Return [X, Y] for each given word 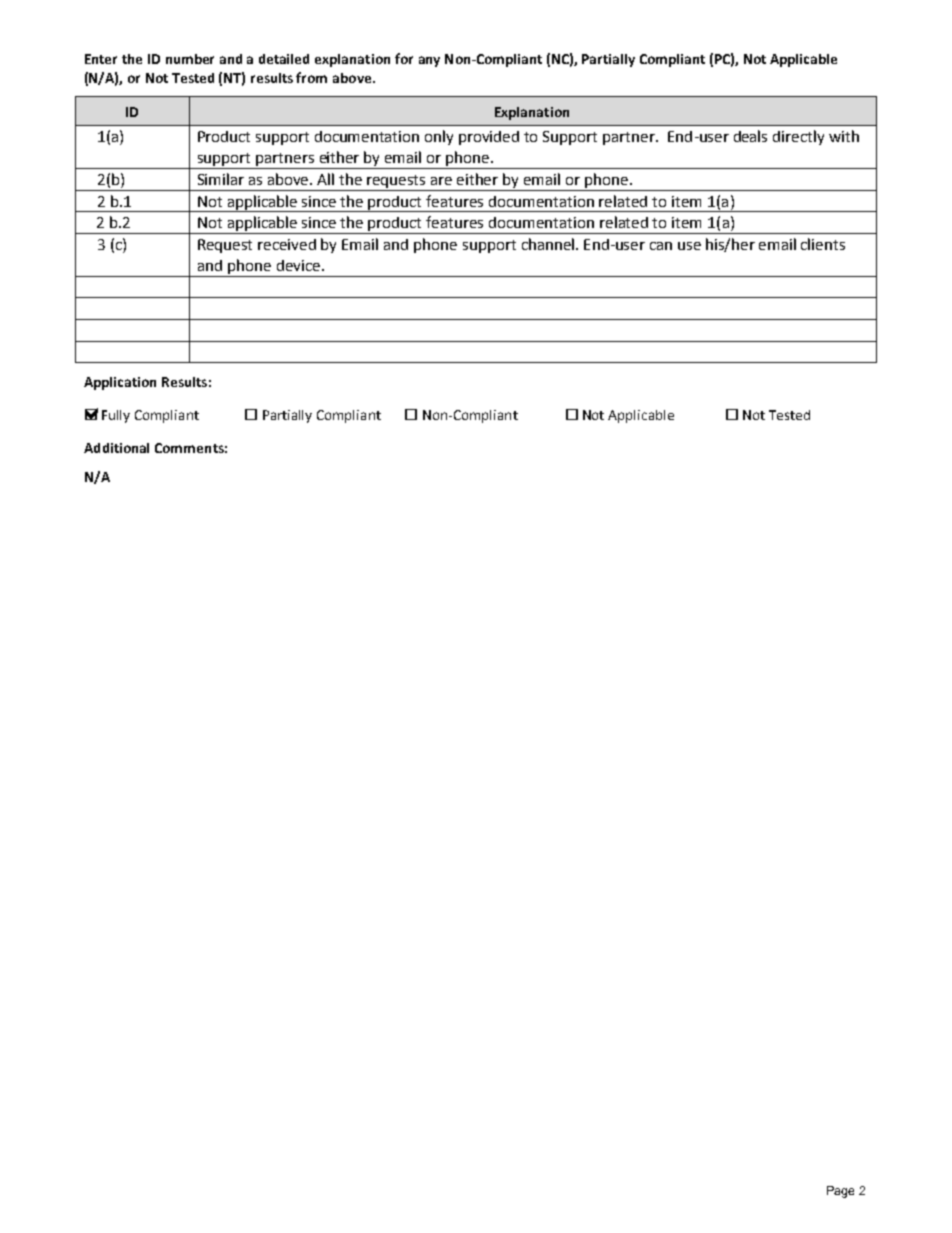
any [429, 61]
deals [750, 136]
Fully [116, 416]
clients [823, 244]
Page [840, 1192]
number [190, 59]
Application [120, 383]
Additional [116, 448]
